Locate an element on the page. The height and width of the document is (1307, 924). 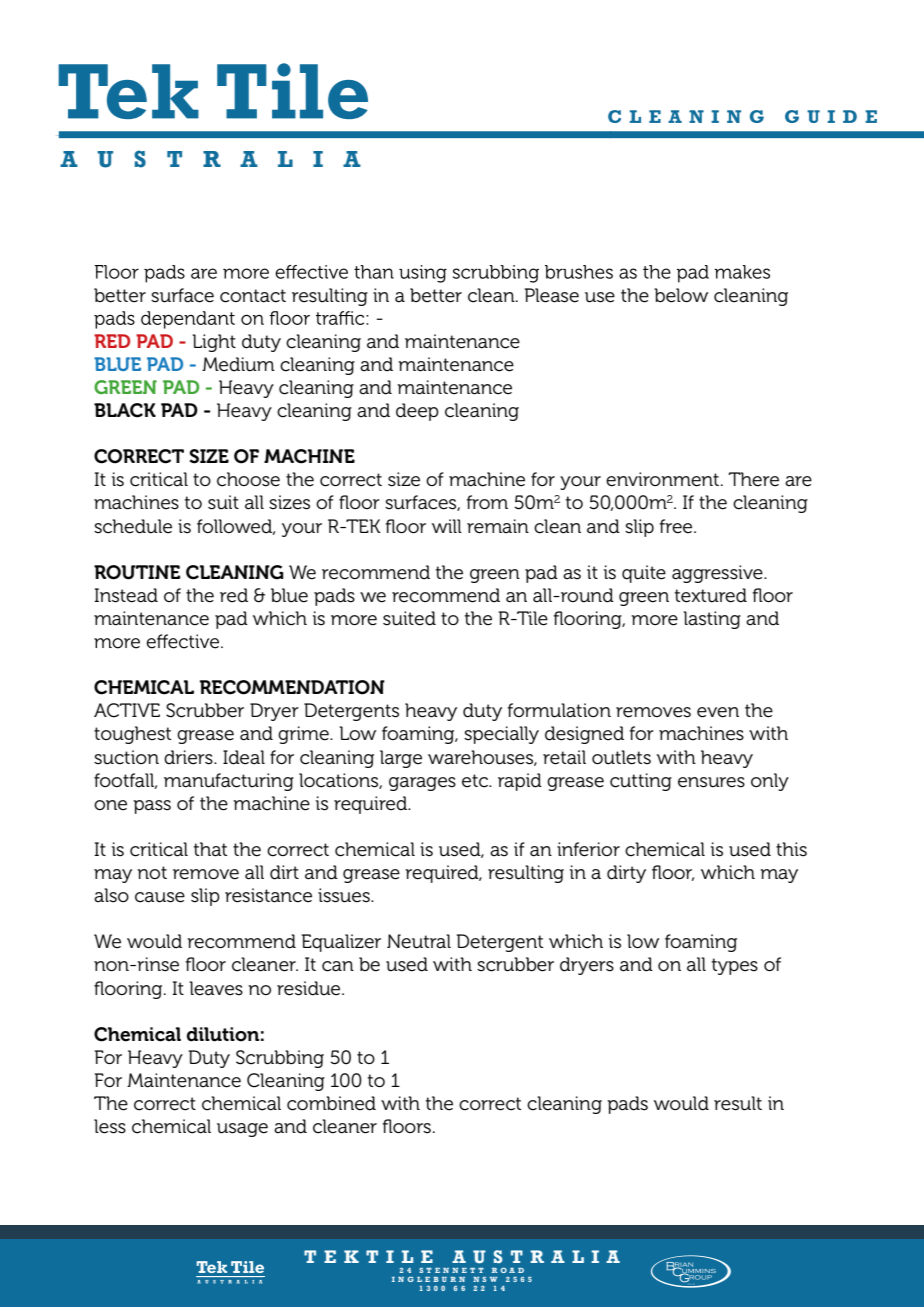
Please is located at coordinates (552, 295).
